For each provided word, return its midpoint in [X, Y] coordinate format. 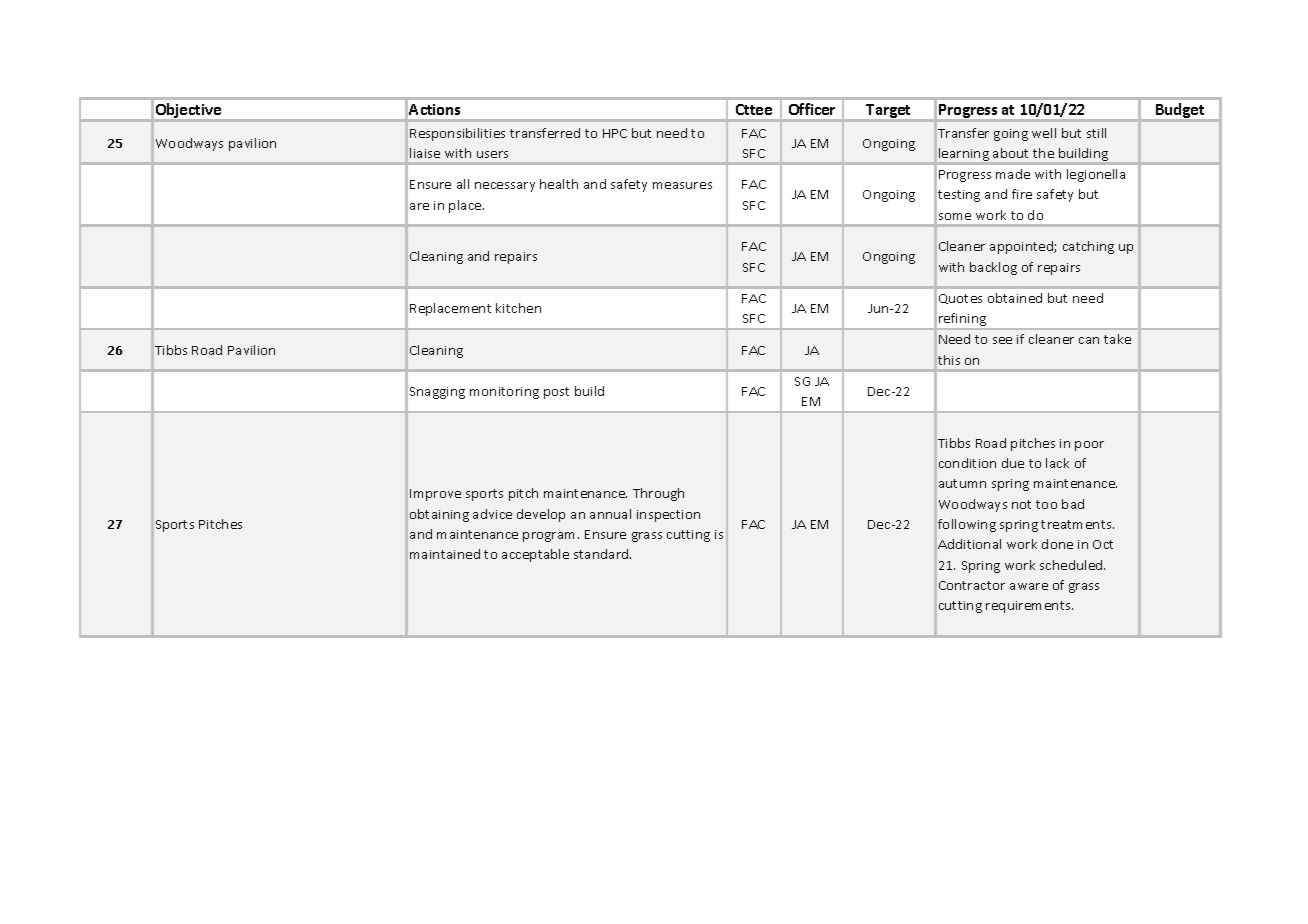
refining [963, 321]
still [1096, 133]
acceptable [535, 555]
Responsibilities [457, 134]
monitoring [504, 393]
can [1089, 340]
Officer [812, 109]
